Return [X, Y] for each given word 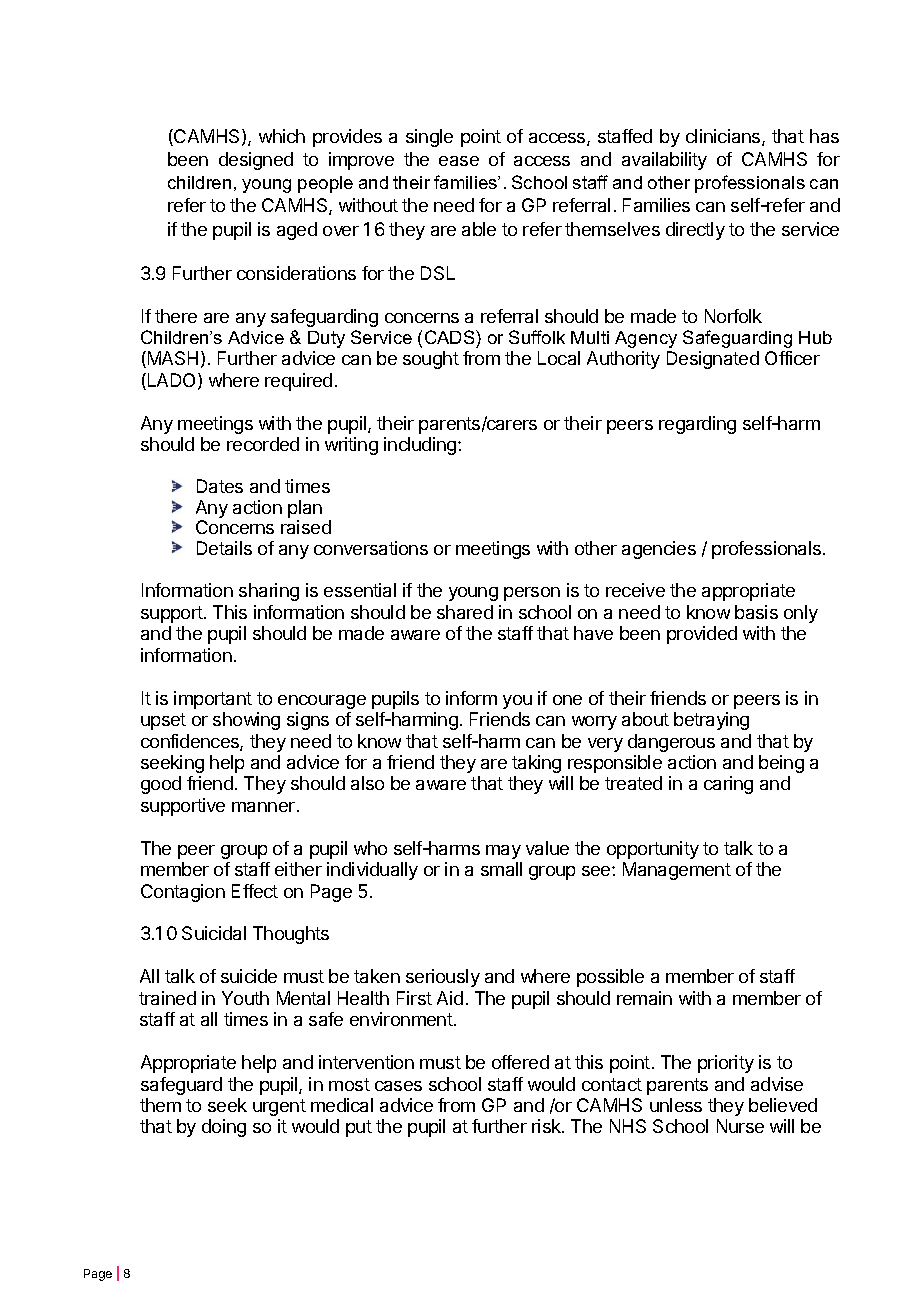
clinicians [724, 137]
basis [756, 612]
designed [256, 161]
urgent [279, 1107]
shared [465, 612]
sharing [269, 592]
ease [459, 161]
